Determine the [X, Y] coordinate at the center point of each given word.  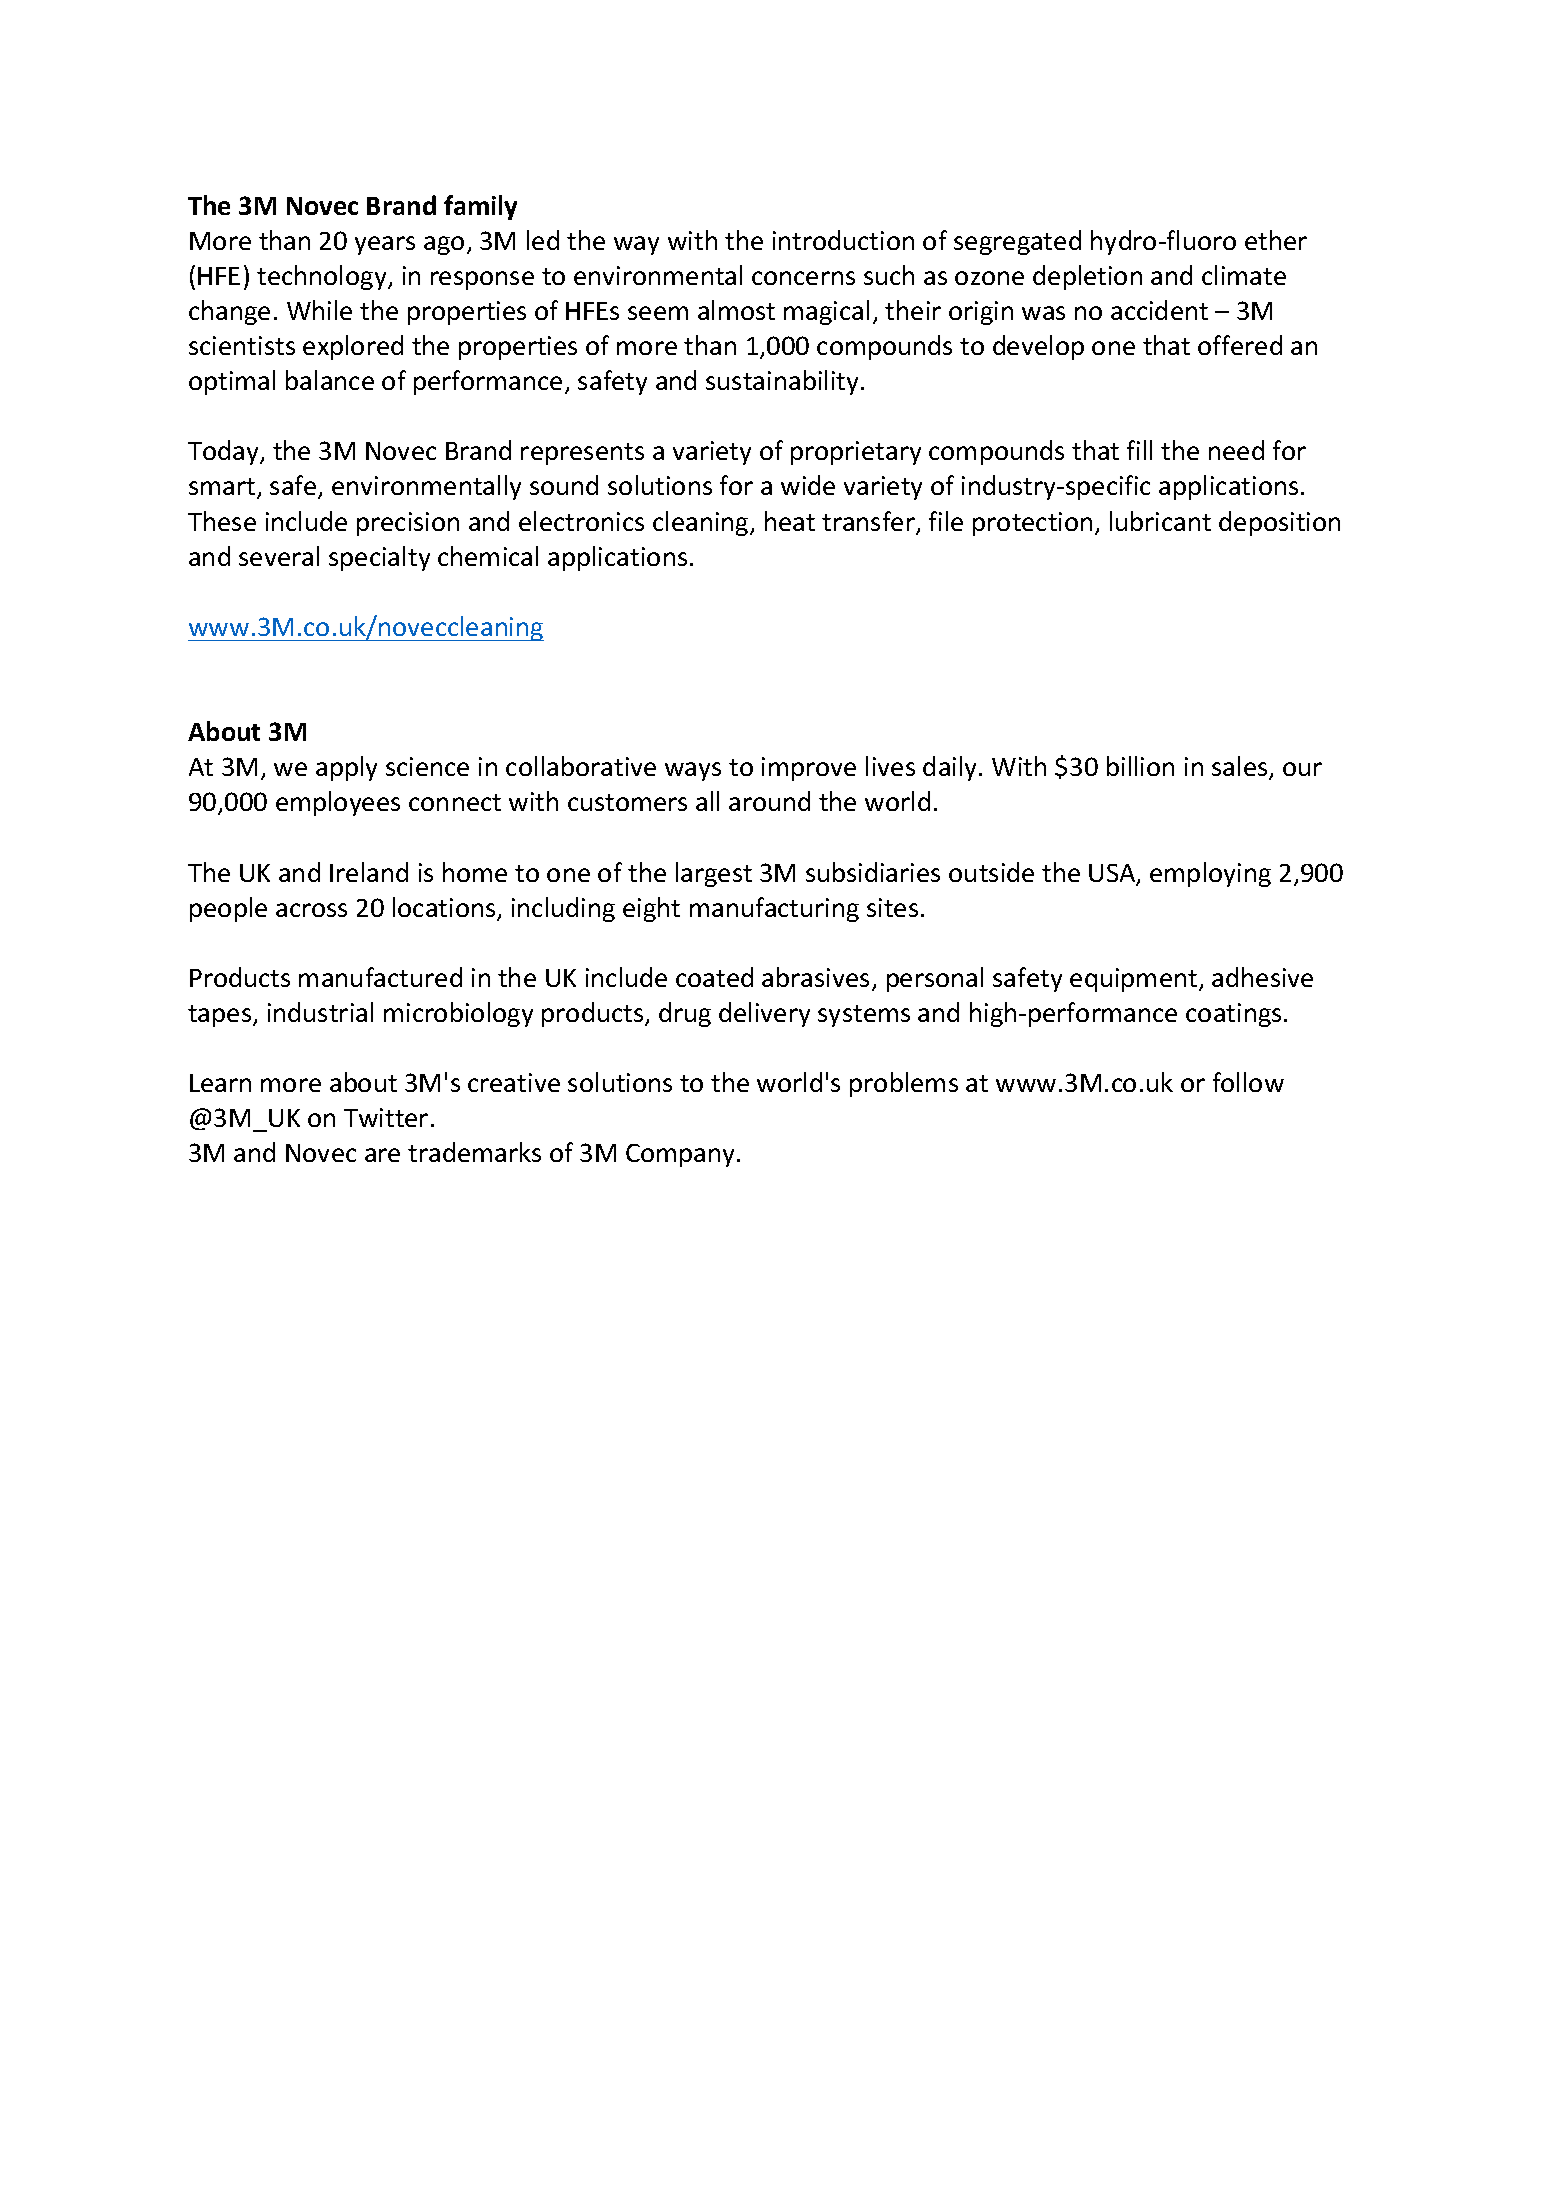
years [385, 245]
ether [1276, 240]
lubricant [1160, 521]
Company [682, 1155]
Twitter [386, 1117]
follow [1248, 1082]
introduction [843, 240]
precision [408, 524]
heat [790, 521]
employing [1210, 874]
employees [338, 803]
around [769, 801]
